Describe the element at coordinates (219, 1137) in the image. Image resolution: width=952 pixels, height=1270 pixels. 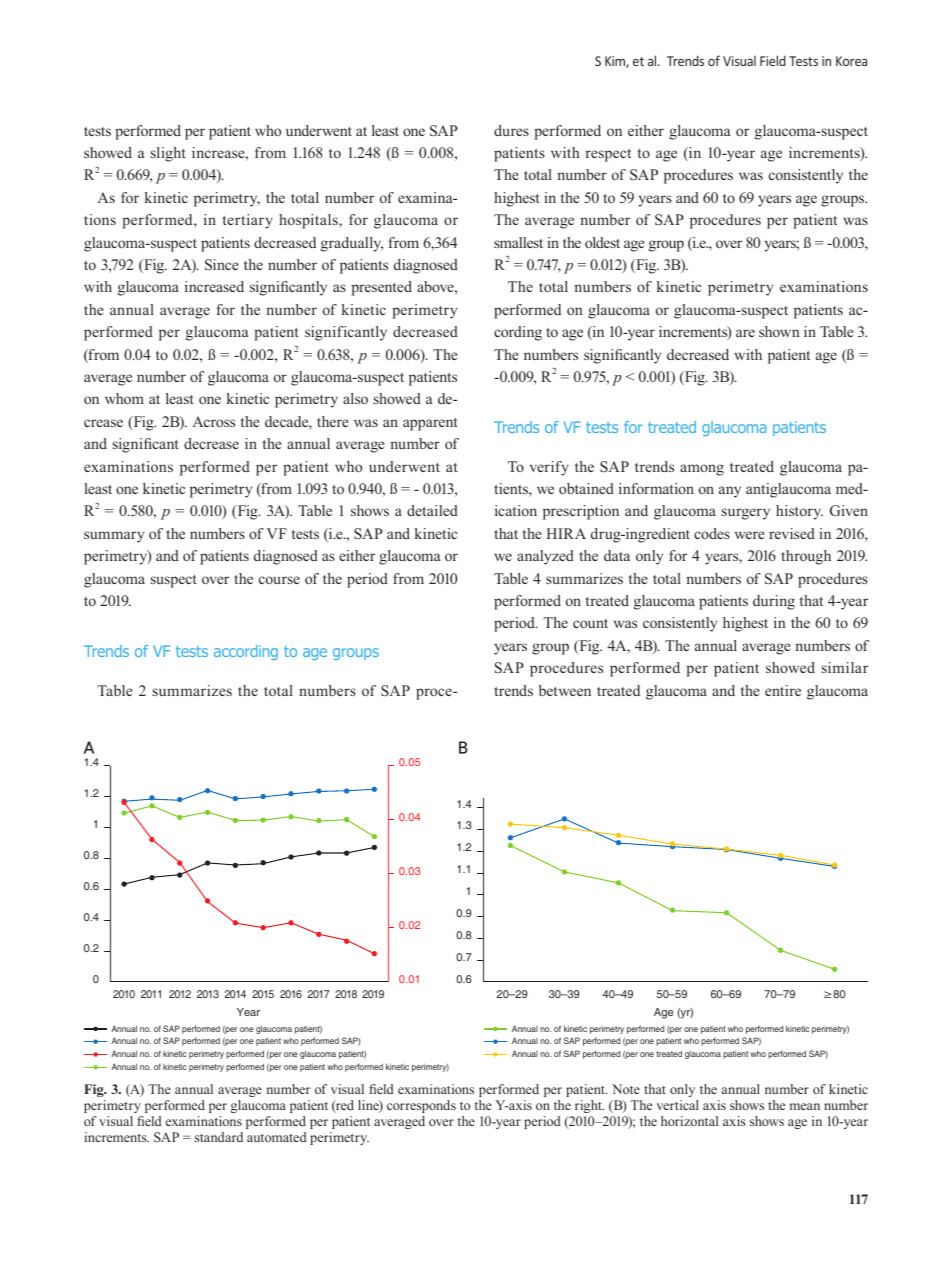
I see `standard` at that location.
